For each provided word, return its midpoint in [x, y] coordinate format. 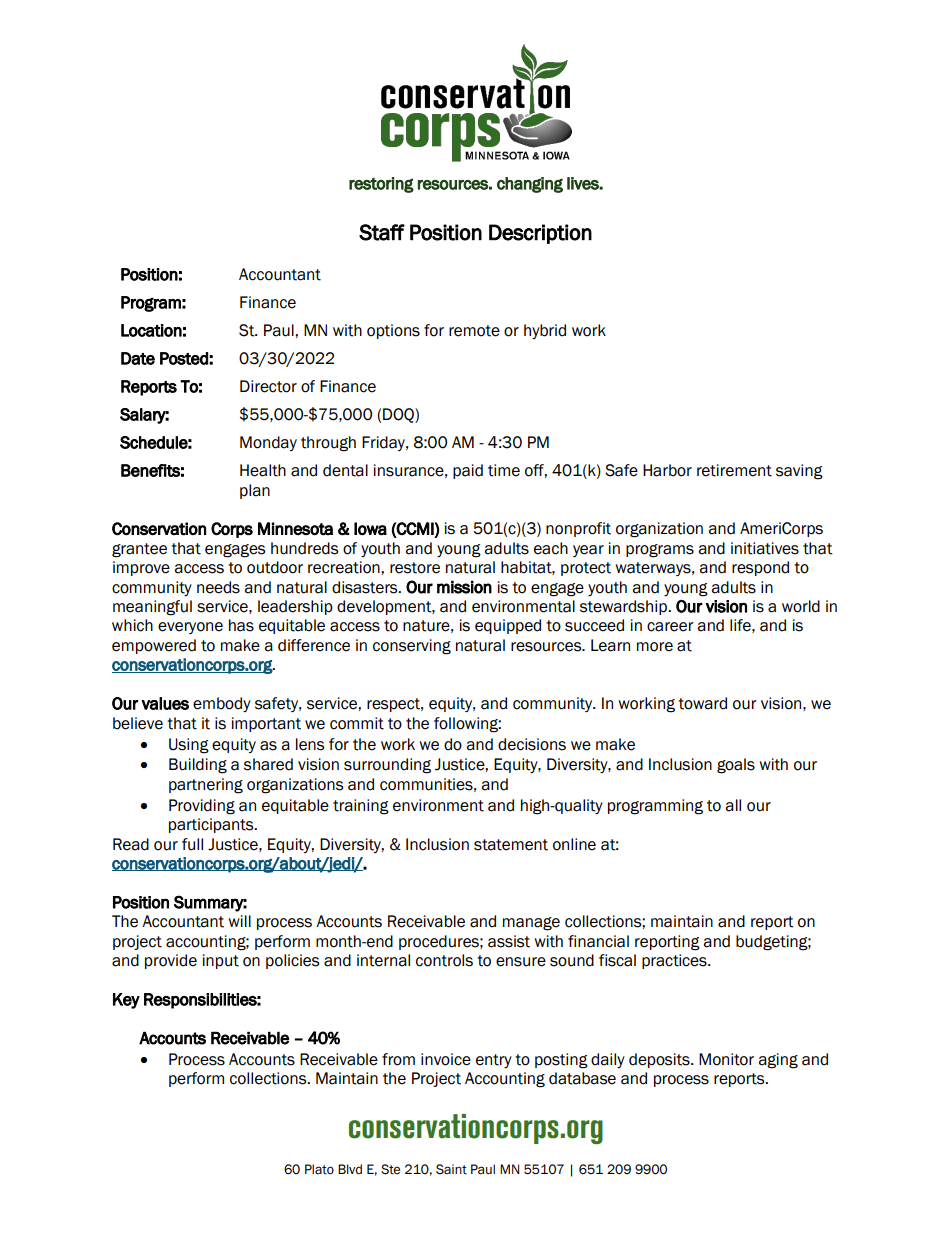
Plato [319, 1169]
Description [540, 234]
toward [702, 703]
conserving [412, 647]
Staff [382, 232]
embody [222, 704]
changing [530, 185]
